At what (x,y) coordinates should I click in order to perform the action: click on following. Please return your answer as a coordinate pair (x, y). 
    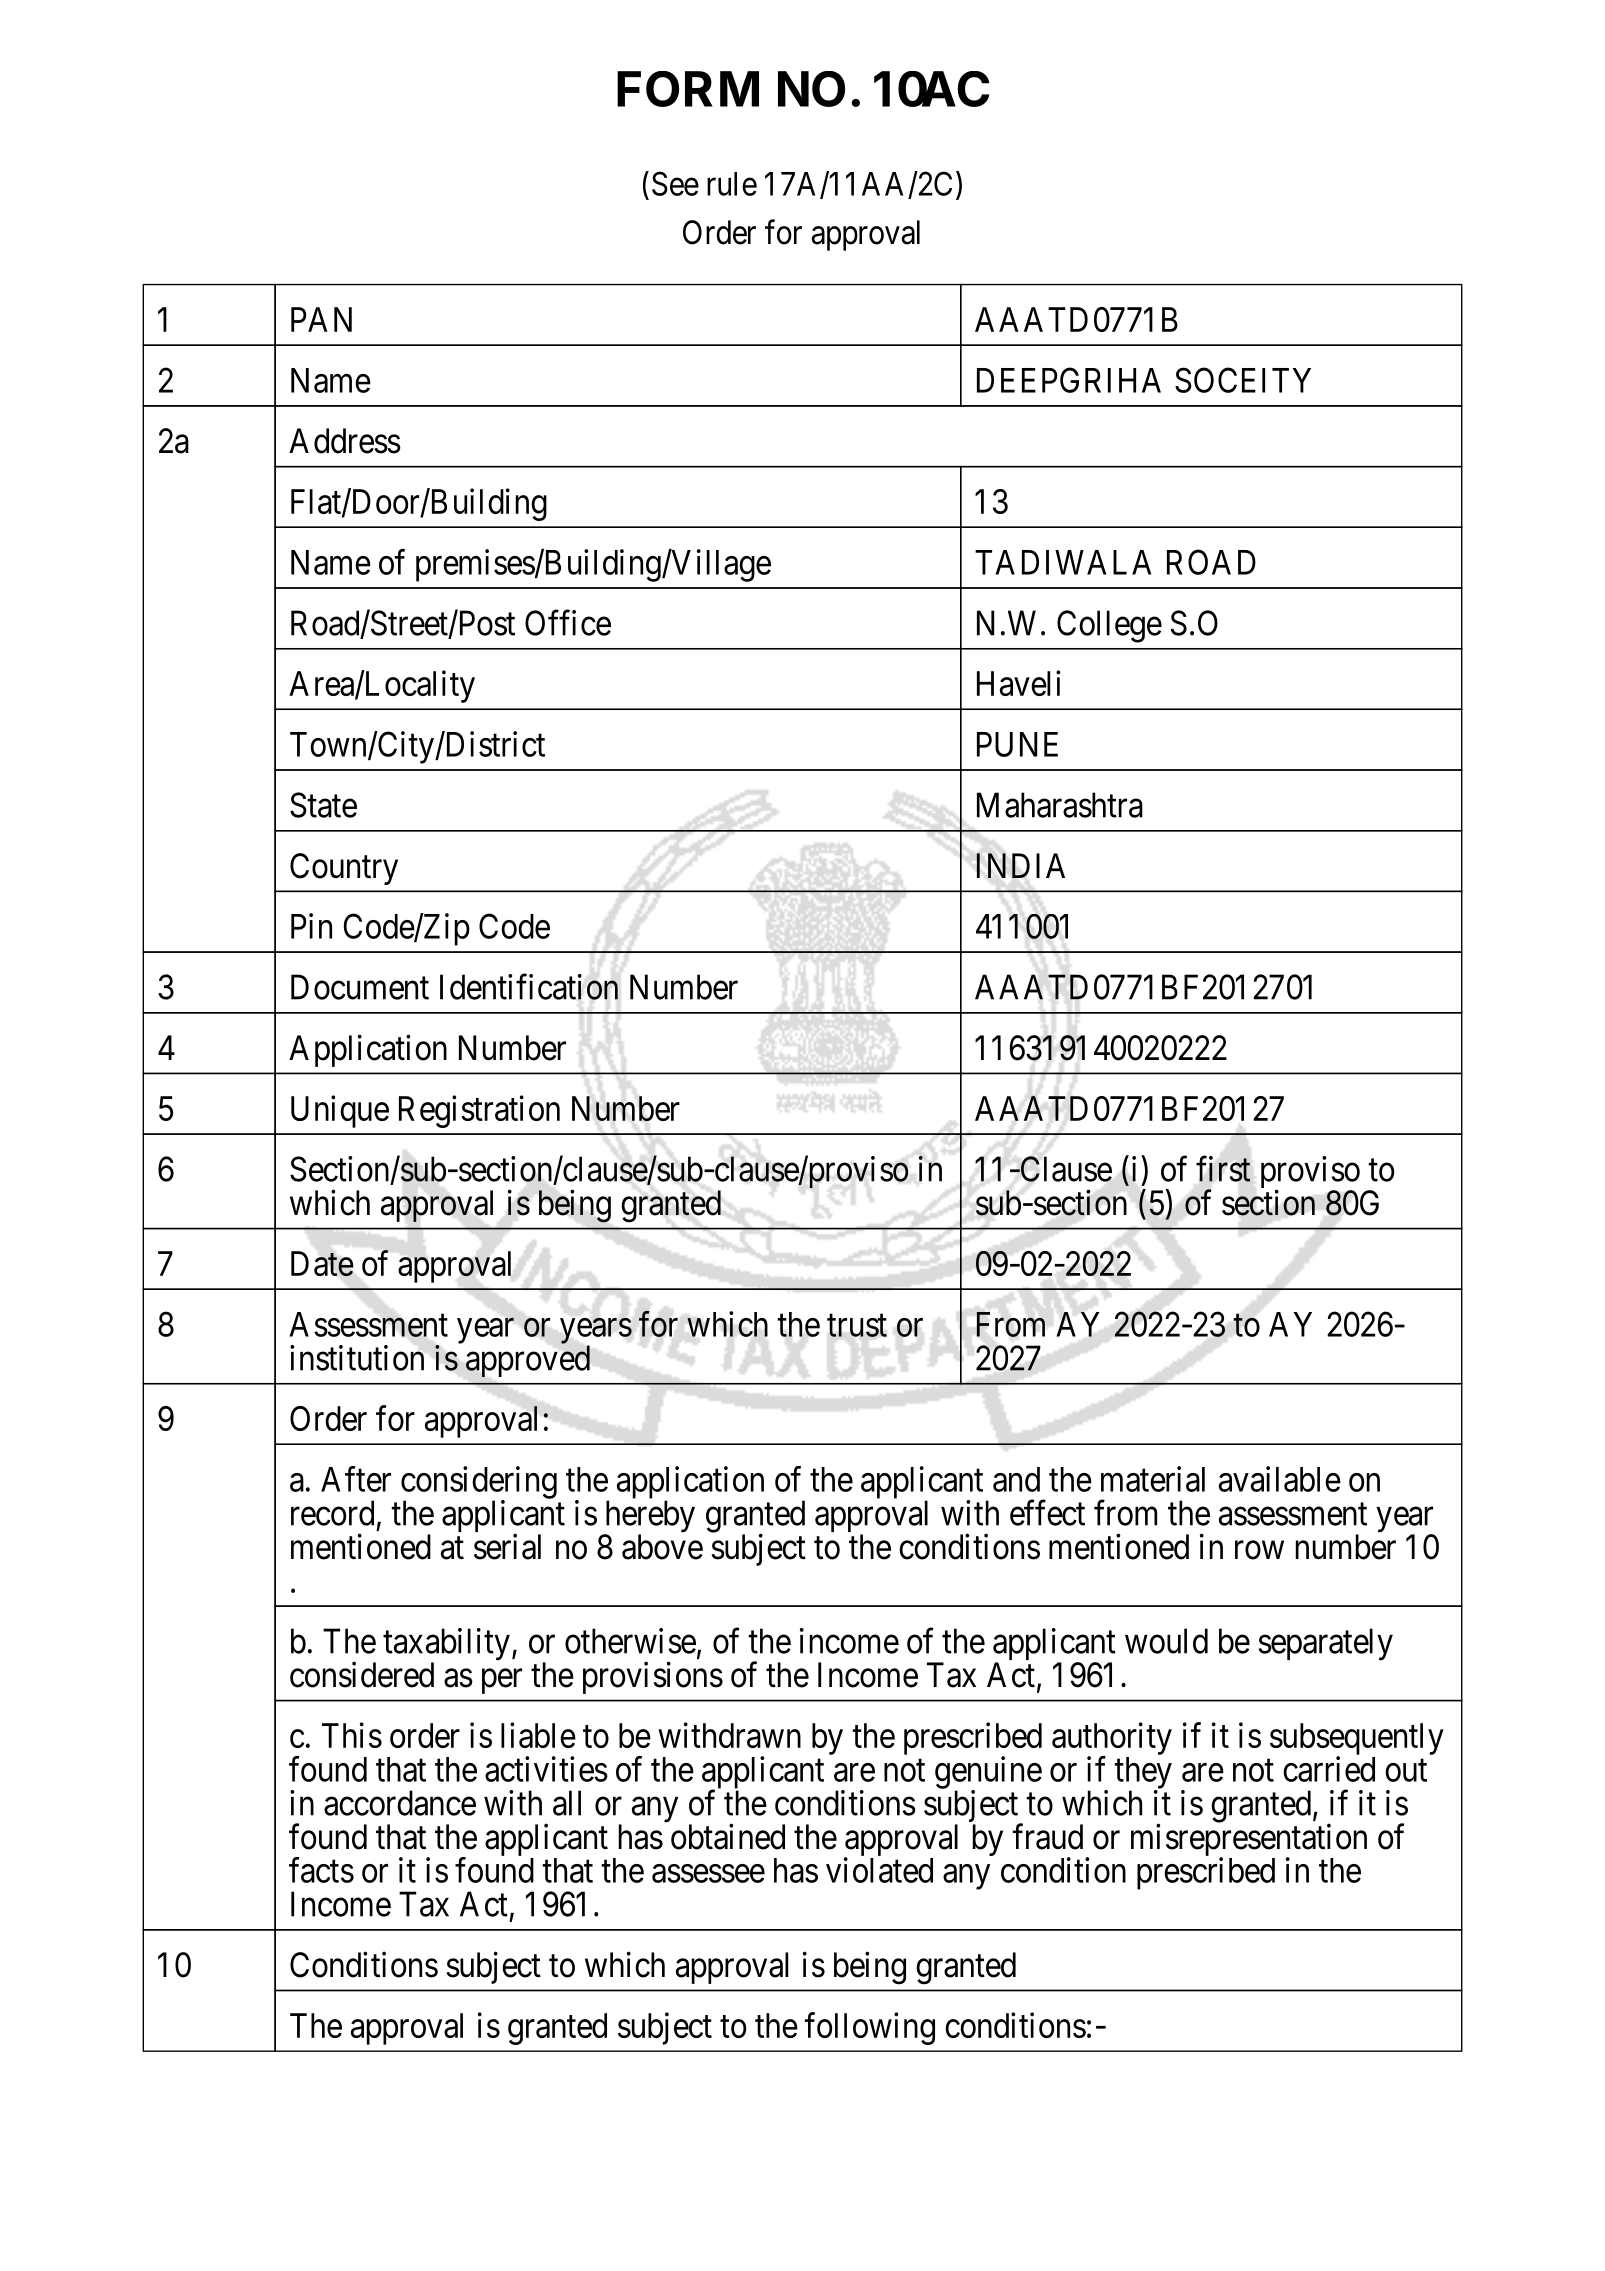
    Looking at the image, I should click on (869, 2028).
